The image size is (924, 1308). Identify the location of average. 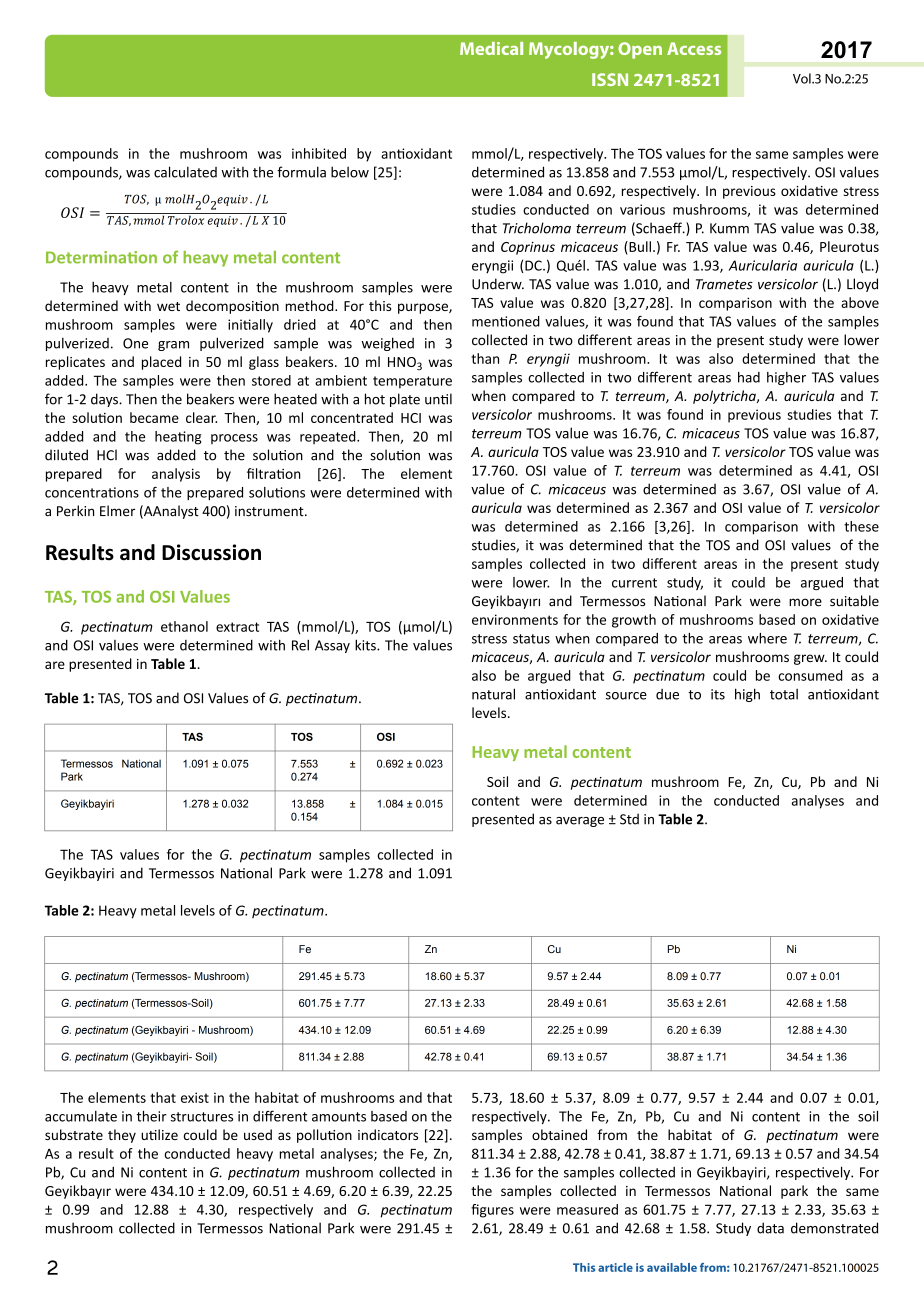
(580, 822).
